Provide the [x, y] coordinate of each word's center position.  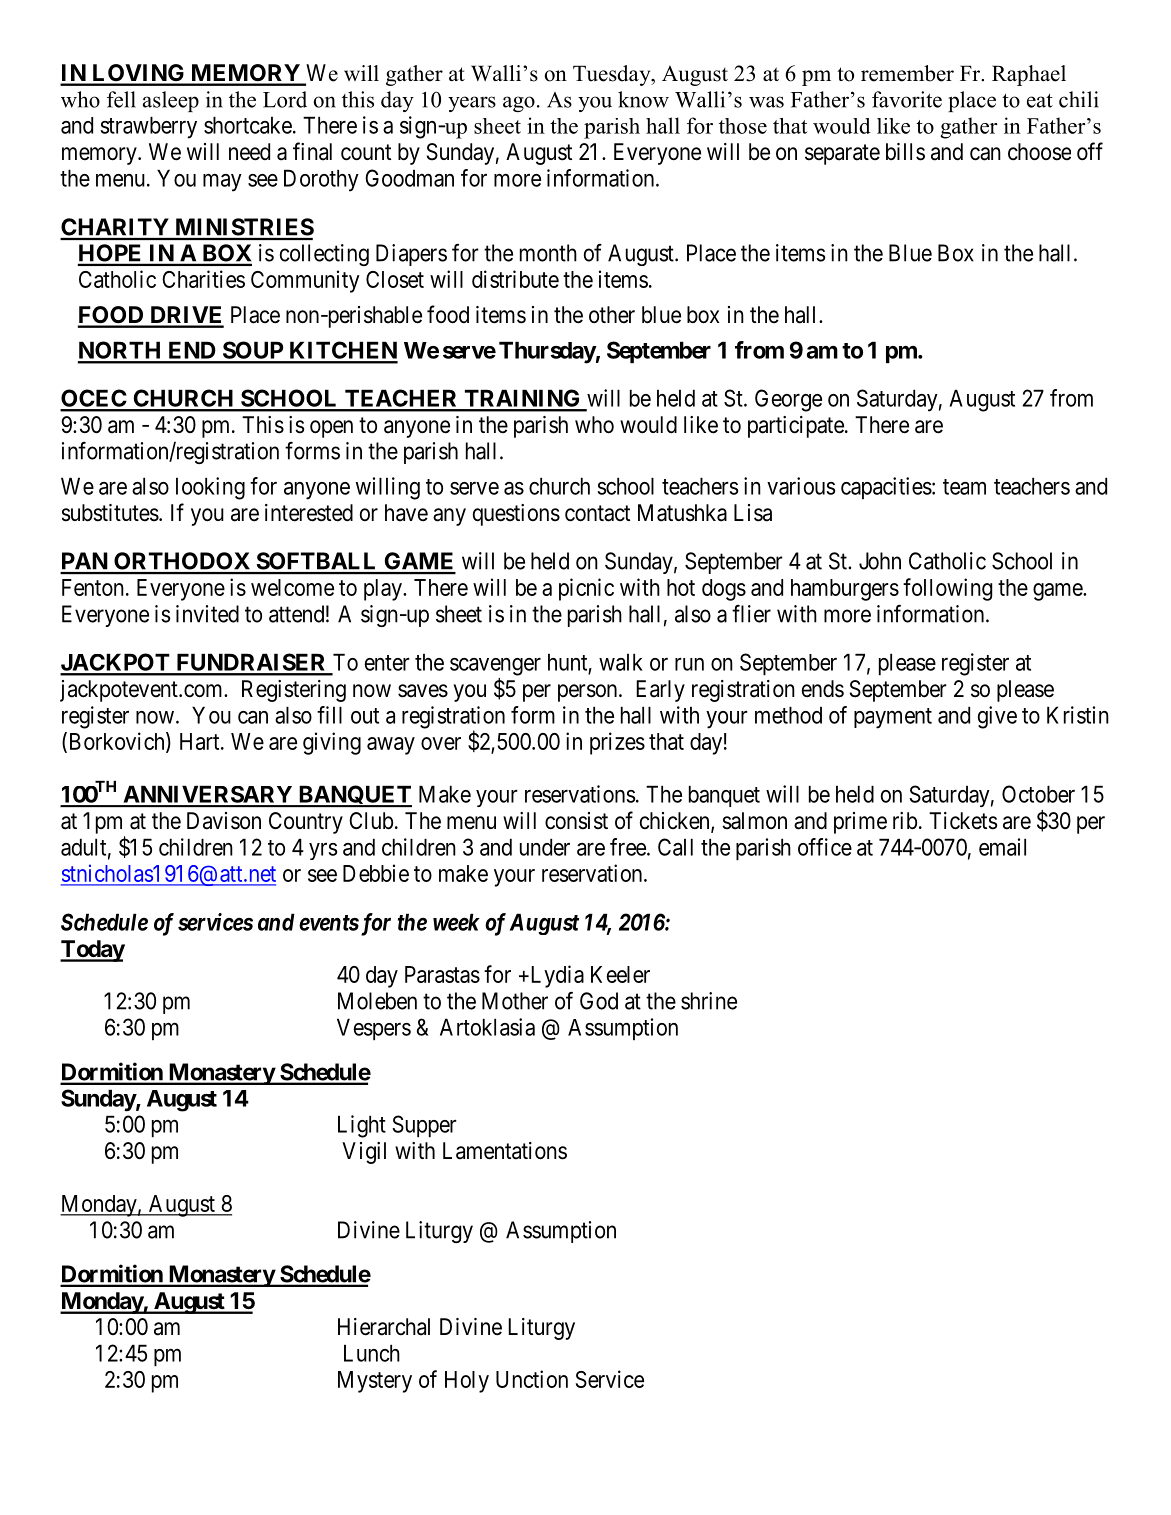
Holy [467, 1382]
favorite [907, 99]
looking [210, 488]
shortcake [248, 125]
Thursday [547, 352]
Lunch [372, 1353]
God [599, 1001]
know [643, 99]
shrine [709, 1001]
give [997, 717]
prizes [617, 743]
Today [92, 951]
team [964, 487]
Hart [201, 741]
